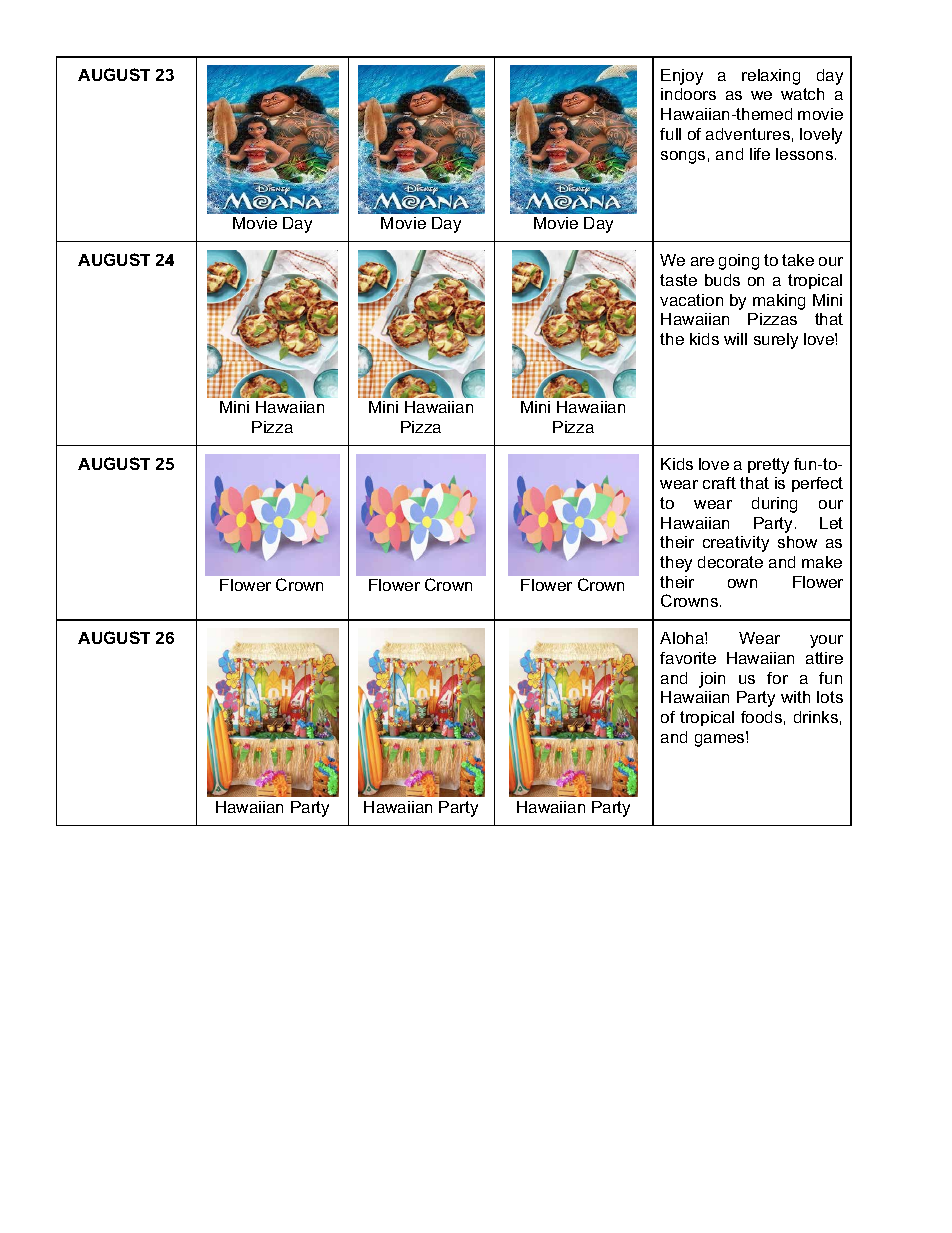 The width and height of the screenshot is (952, 1233). What do you see at coordinates (721, 739) in the screenshot?
I see `games` at bounding box center [721, 739].
